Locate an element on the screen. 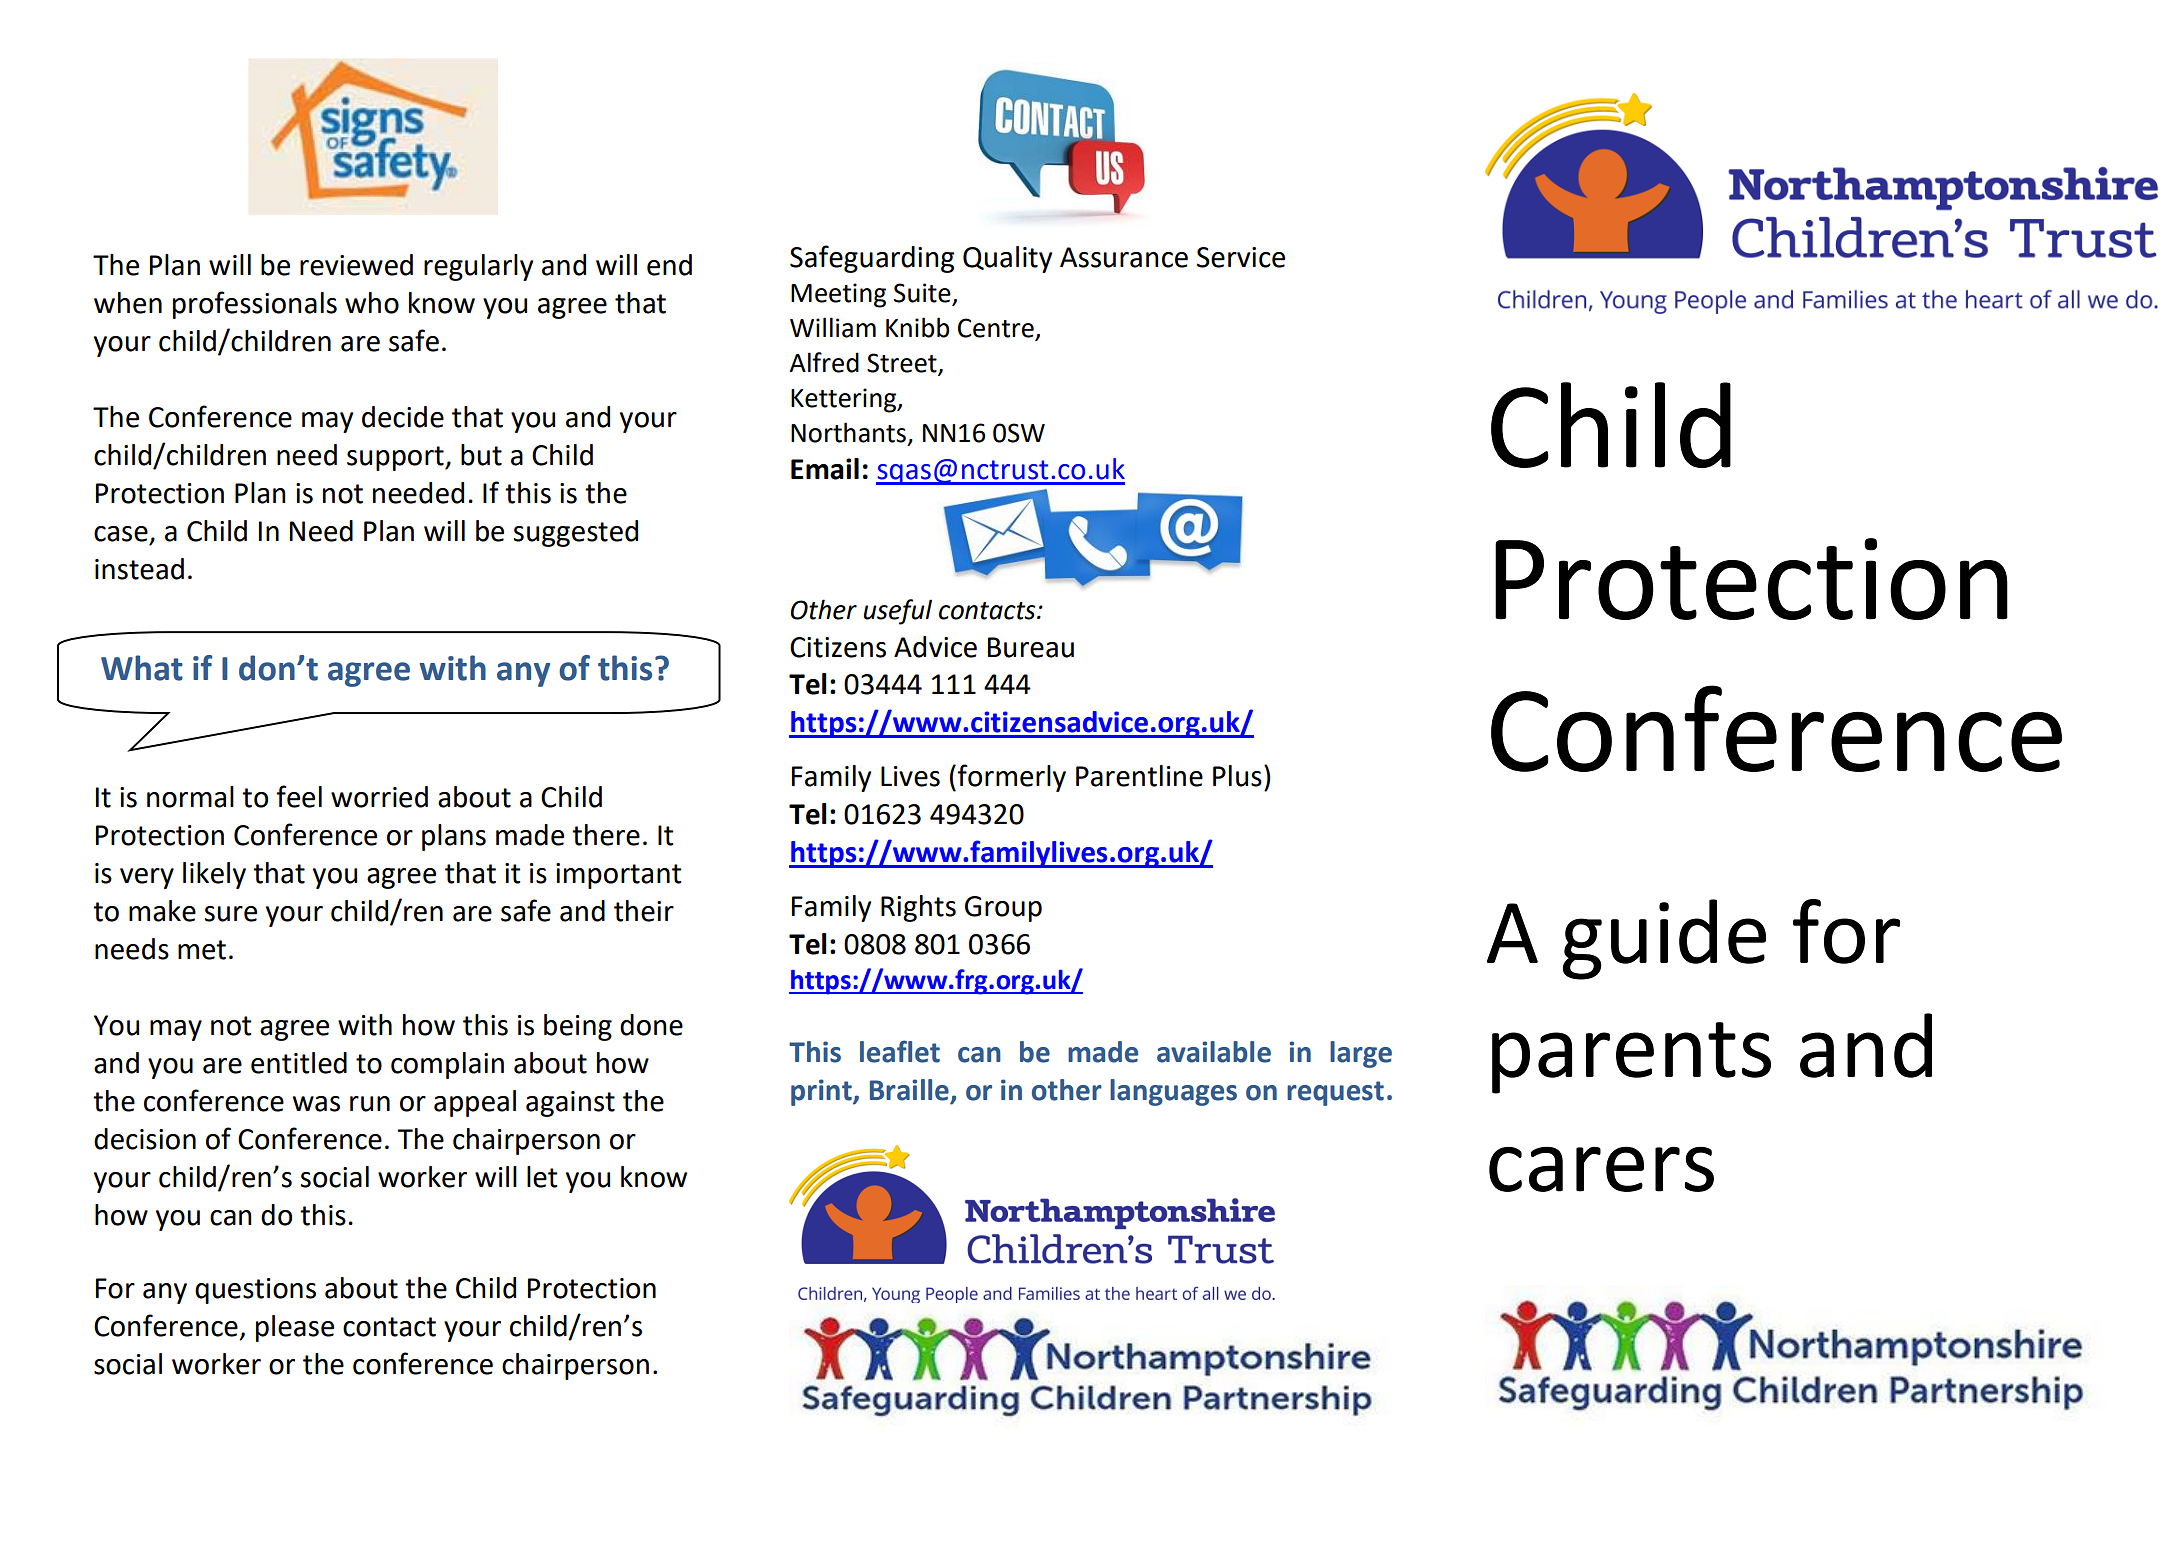 Image resolution: width=2183 pixels, height=1544 pixels. instead is located at coordinates (139, 569).
